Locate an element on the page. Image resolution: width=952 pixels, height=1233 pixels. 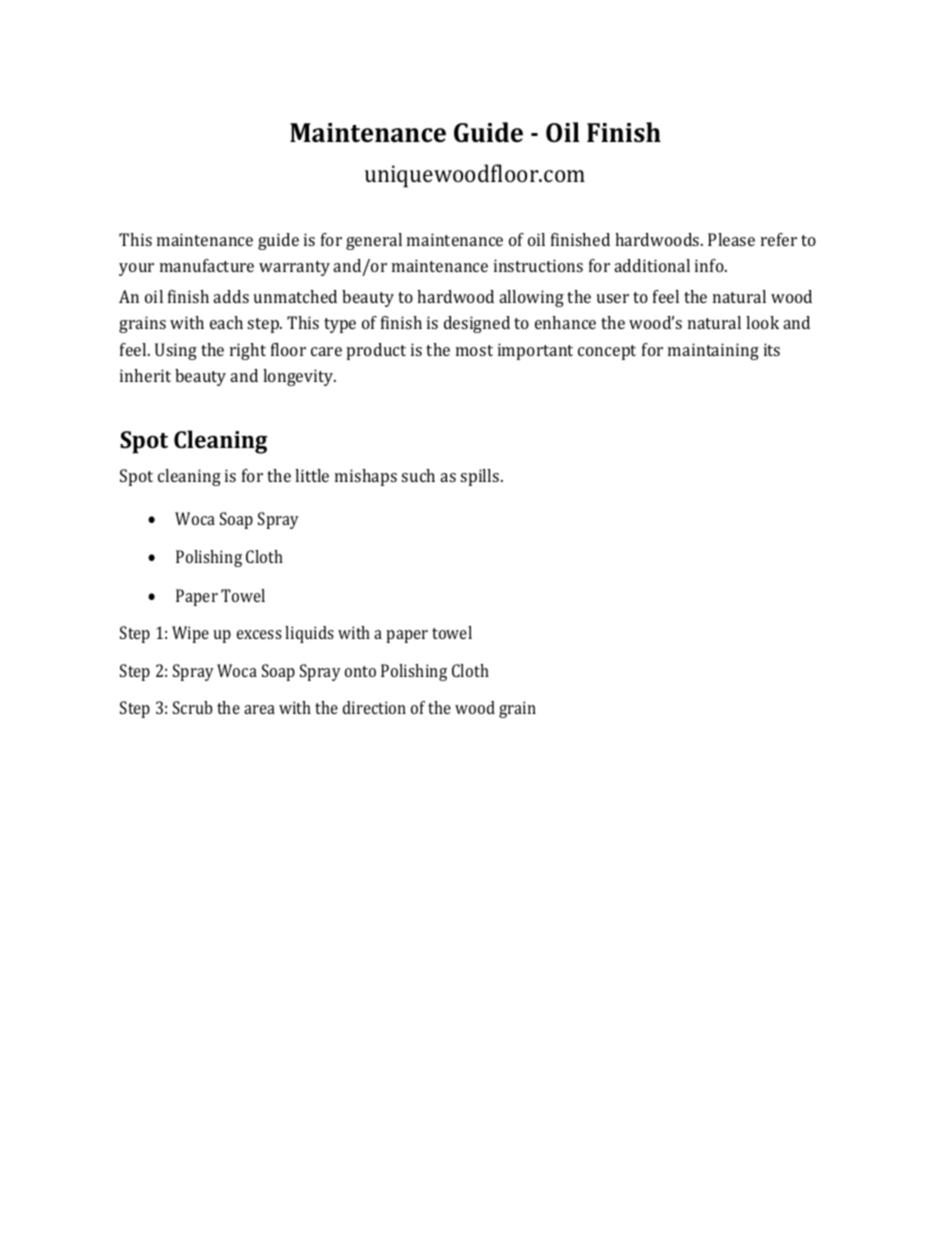
manufacture is located at coordinates (207, 265).
